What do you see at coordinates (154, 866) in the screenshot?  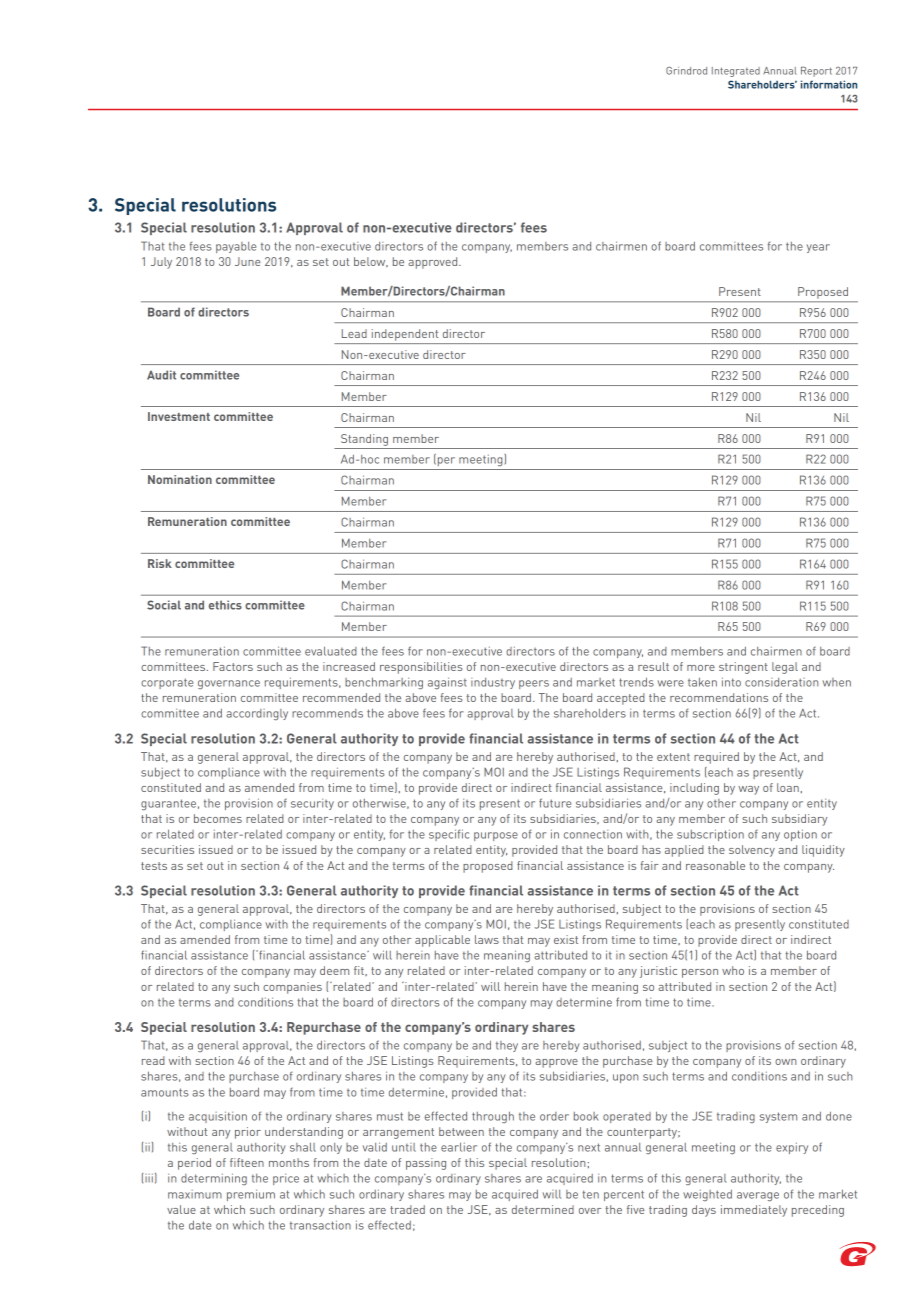 I see `tests` at bounding box center [154, 866].
